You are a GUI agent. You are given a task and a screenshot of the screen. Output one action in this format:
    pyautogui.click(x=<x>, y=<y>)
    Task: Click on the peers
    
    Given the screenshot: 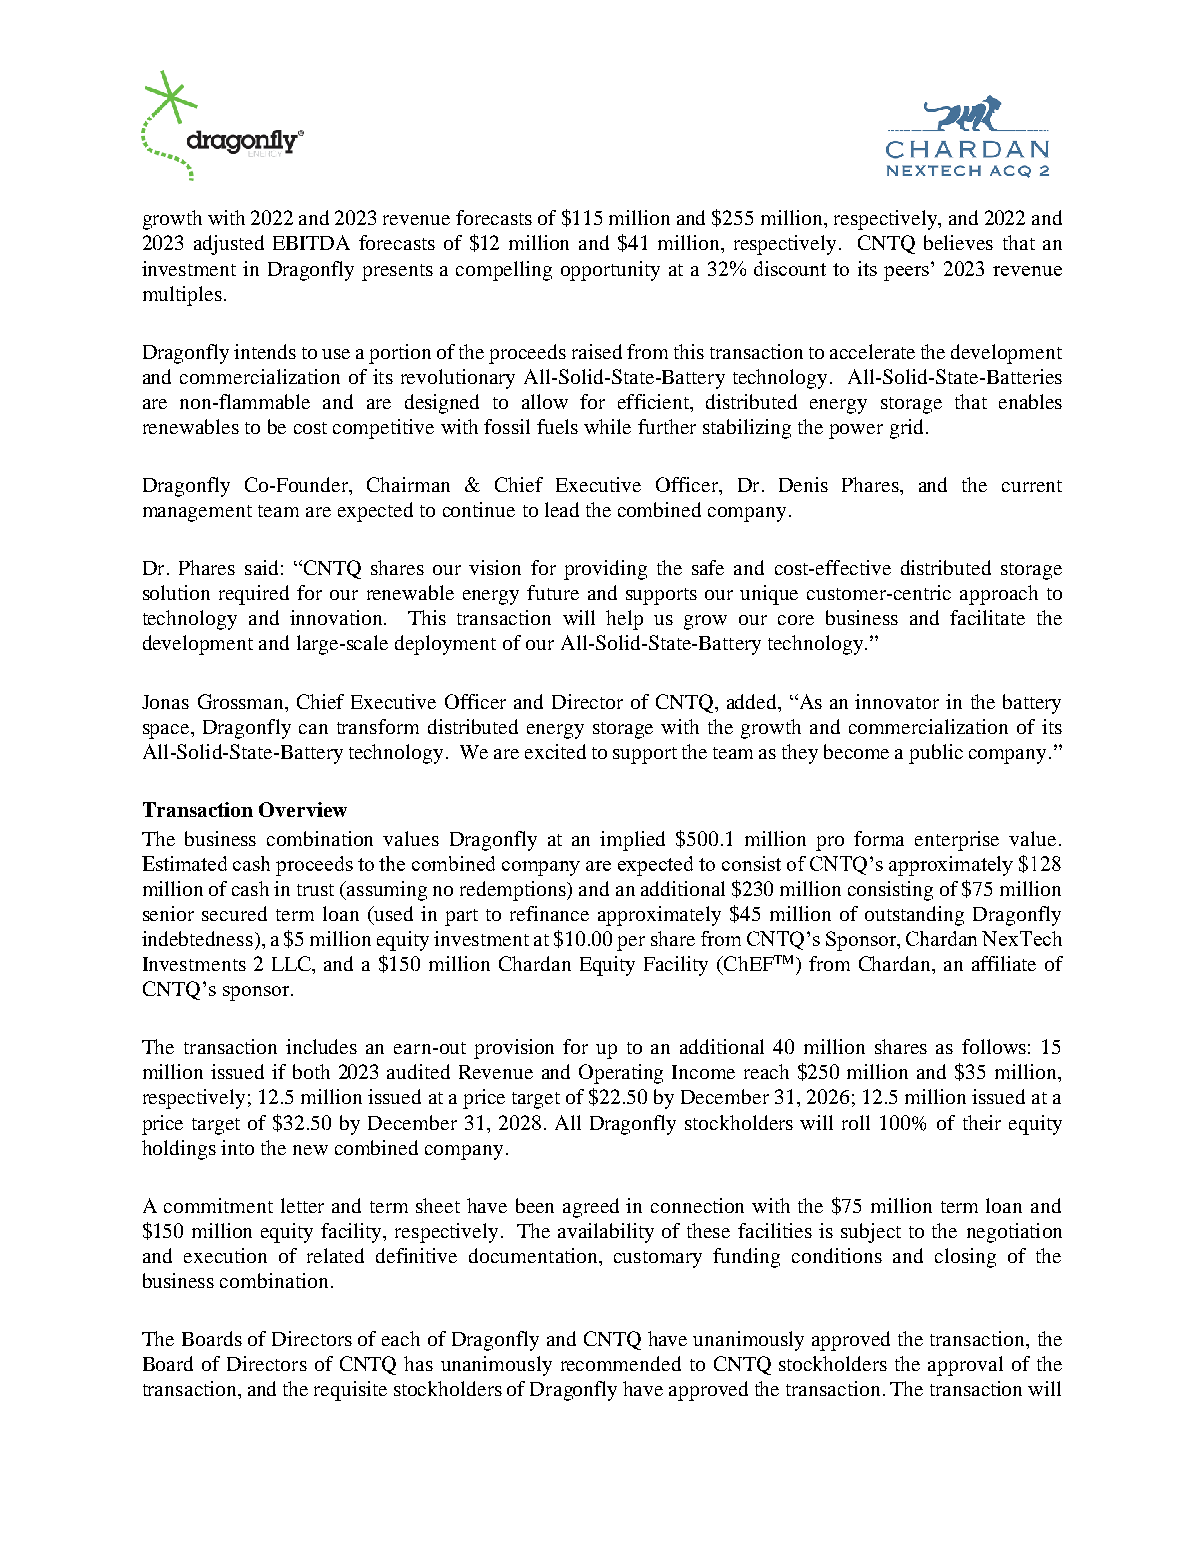 What is the action you would take?
    pyautogui.click(x=908, y=272)
